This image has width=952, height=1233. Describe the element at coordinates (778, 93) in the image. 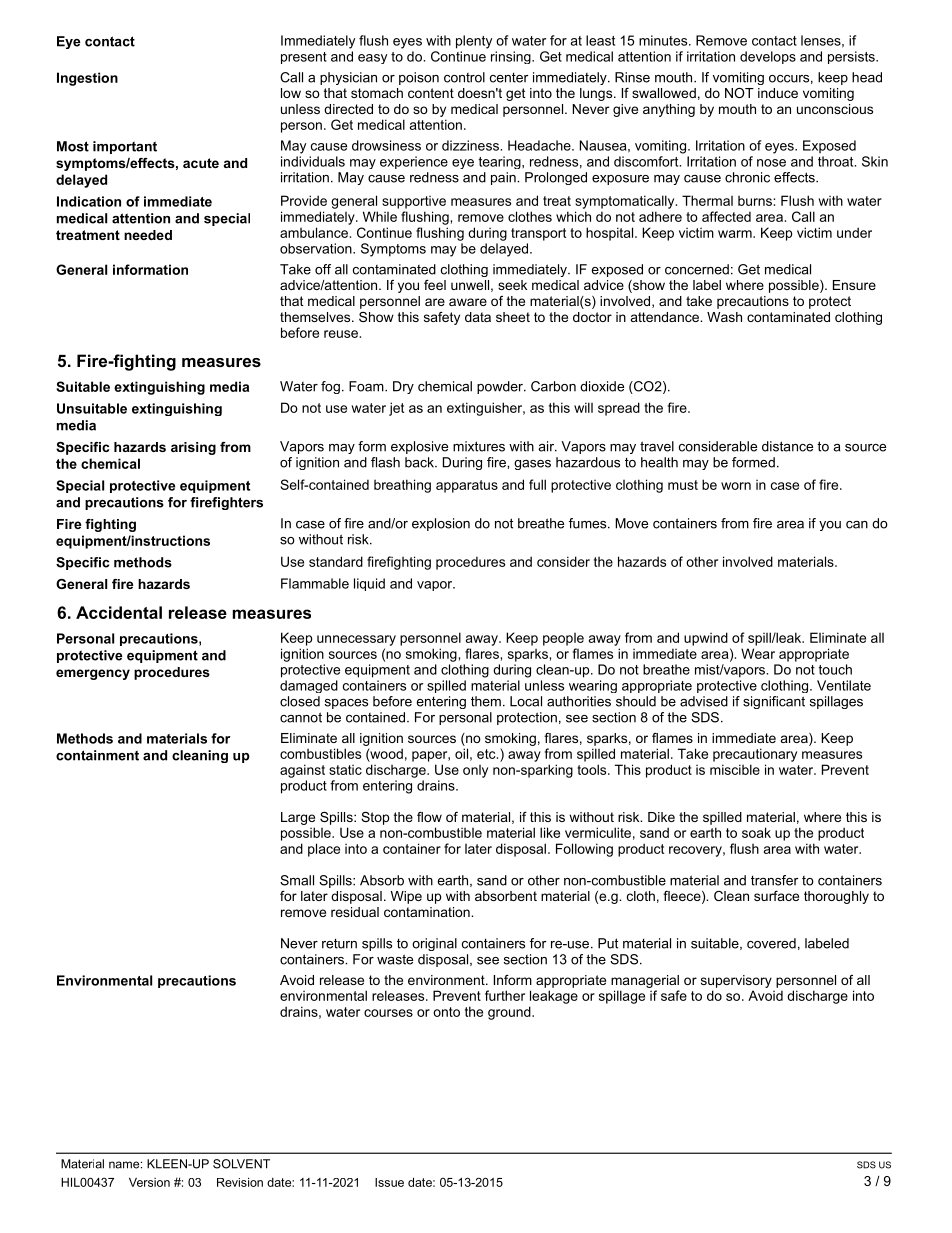

I see `induce` at that location.
